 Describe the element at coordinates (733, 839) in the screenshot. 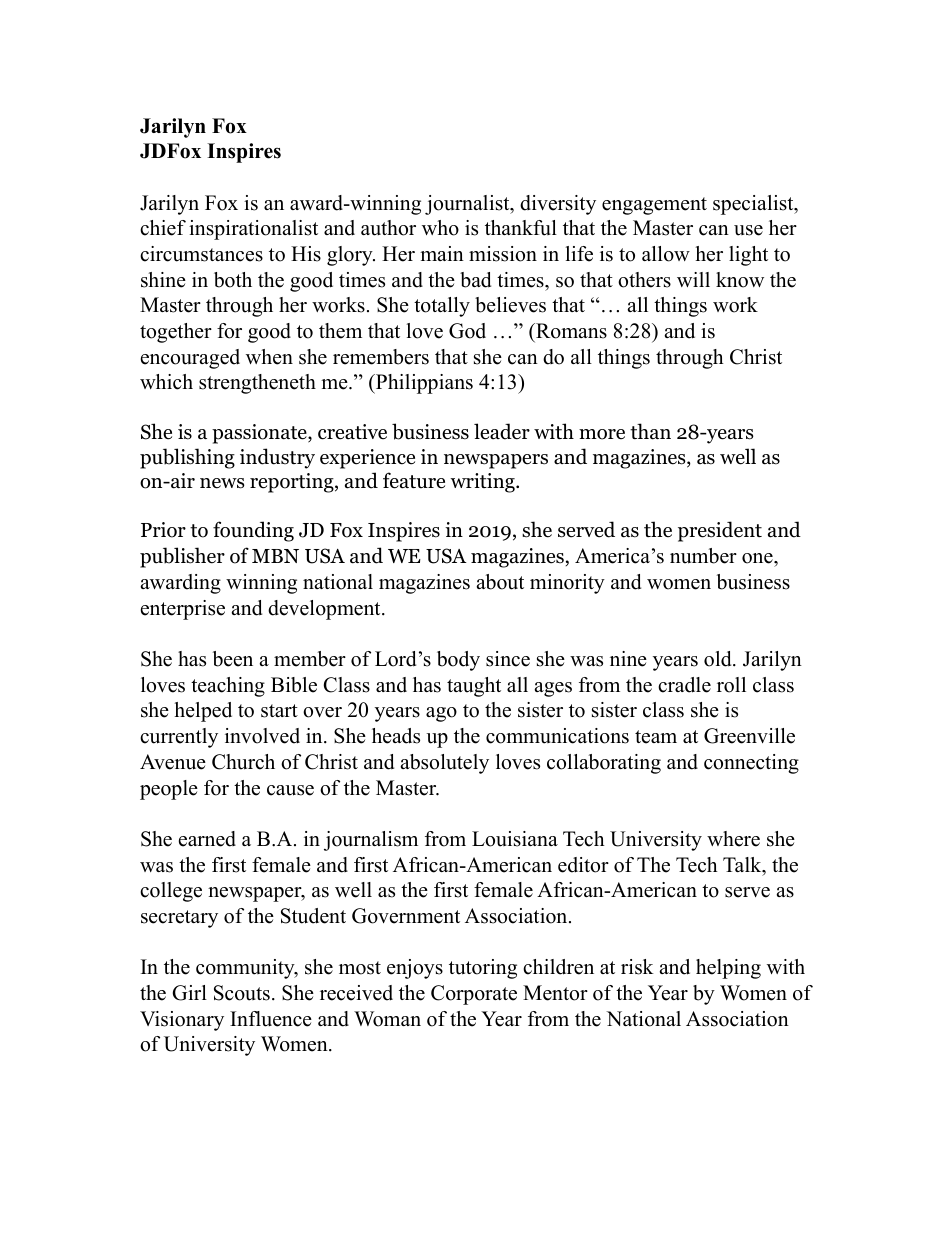

I see `where` at that location.
